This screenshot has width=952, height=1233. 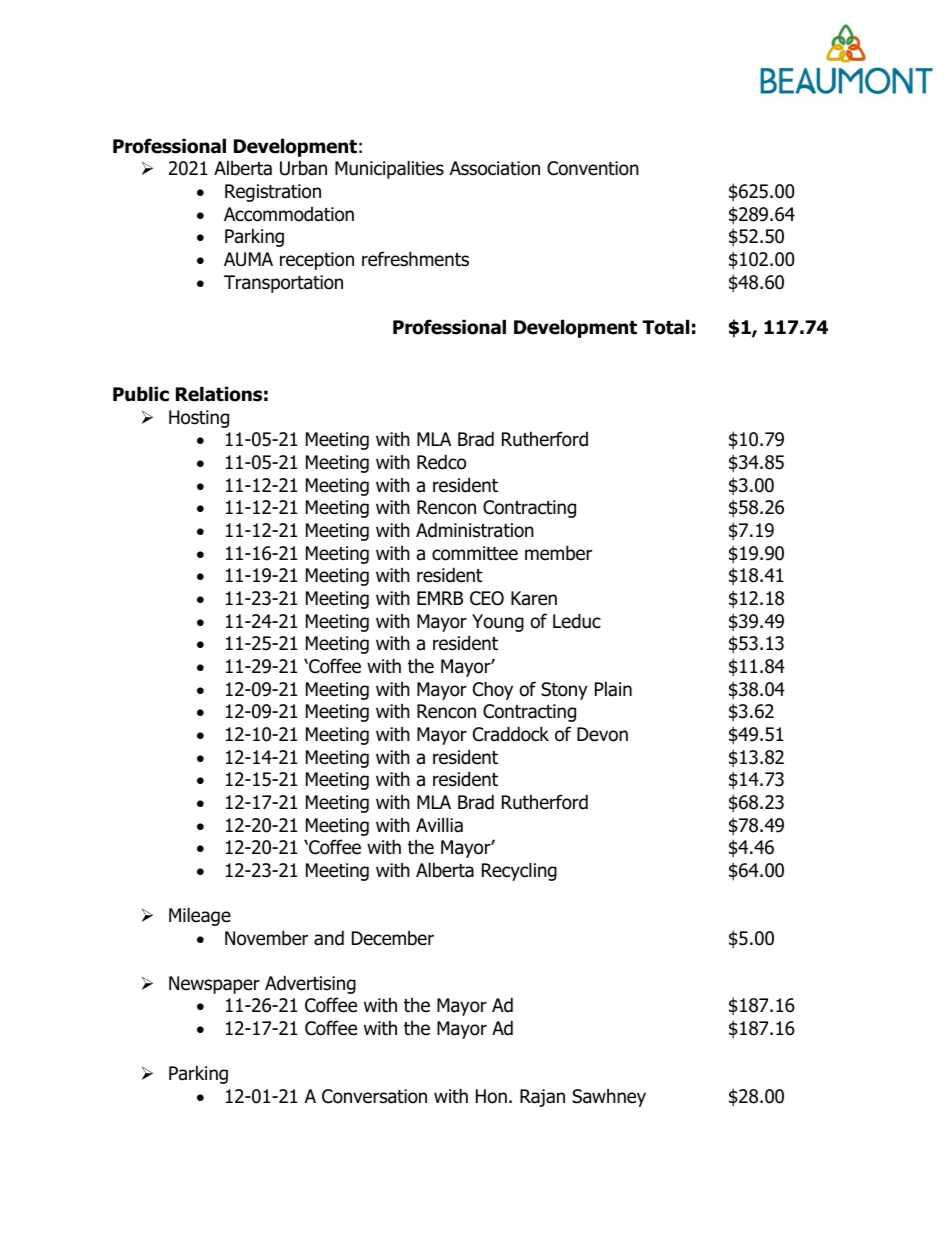 What do you see at coordinates (200, 916) in the screenshot?
I see `Mileage` at bounding box center [200, 916].
